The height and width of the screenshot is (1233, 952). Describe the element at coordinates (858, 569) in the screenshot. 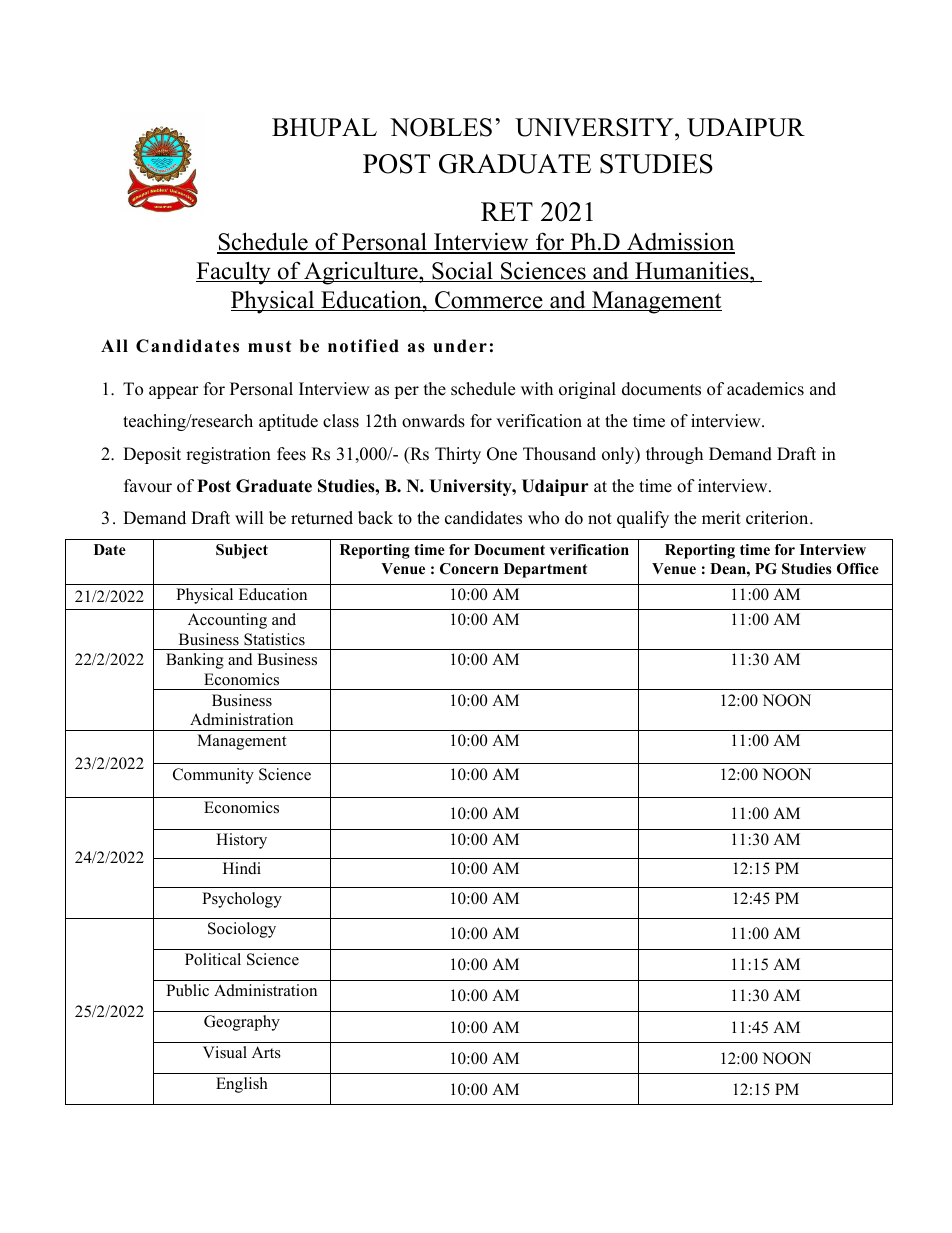

I see `Office` at that location.
